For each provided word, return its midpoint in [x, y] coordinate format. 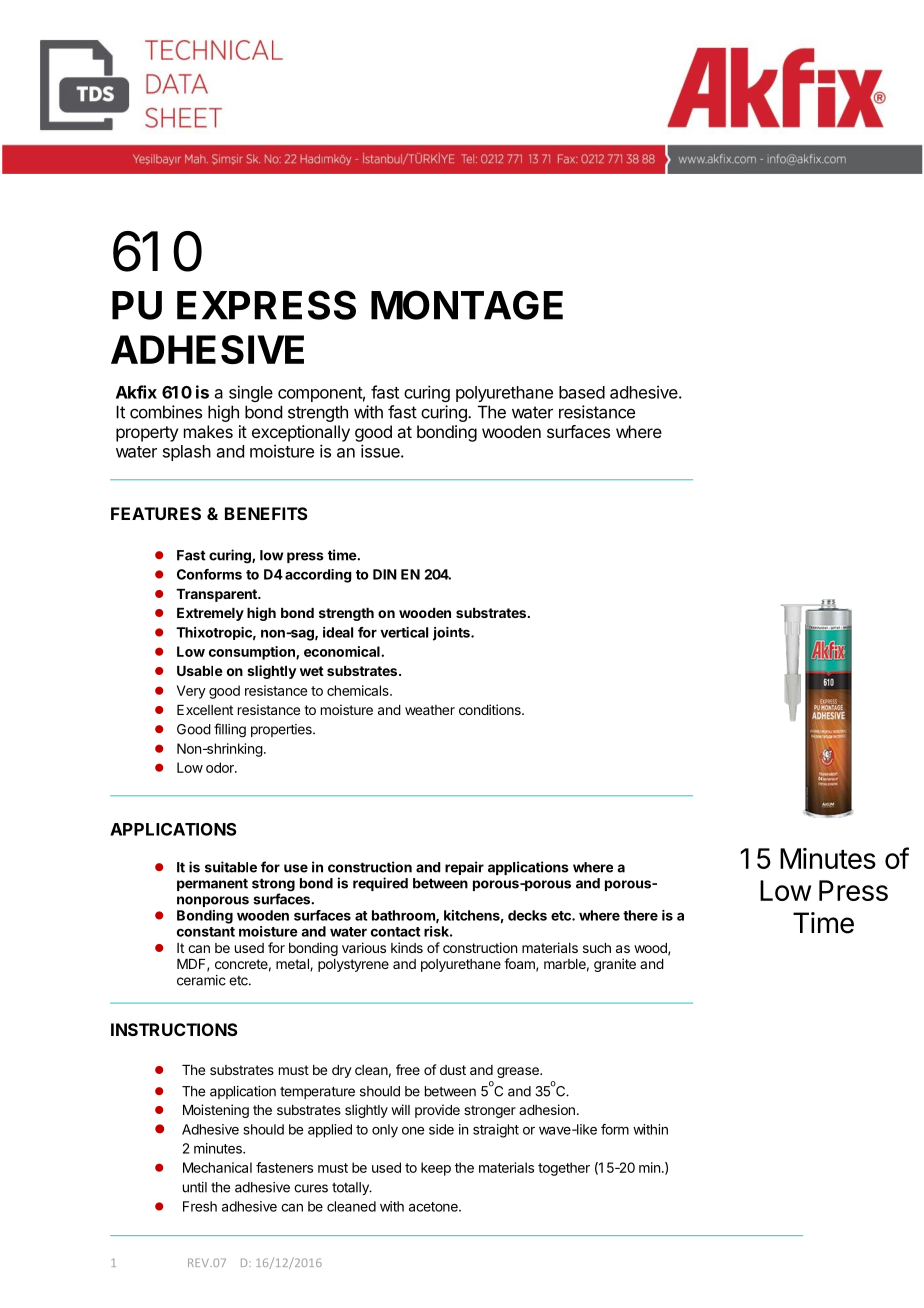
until [195, 1187]
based [582, 392]
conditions [491, 709]
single [251, 393]
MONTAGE [467, 305]
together [564, 1169]
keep [436, 1169]
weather [430, 710]
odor [221, 767]
